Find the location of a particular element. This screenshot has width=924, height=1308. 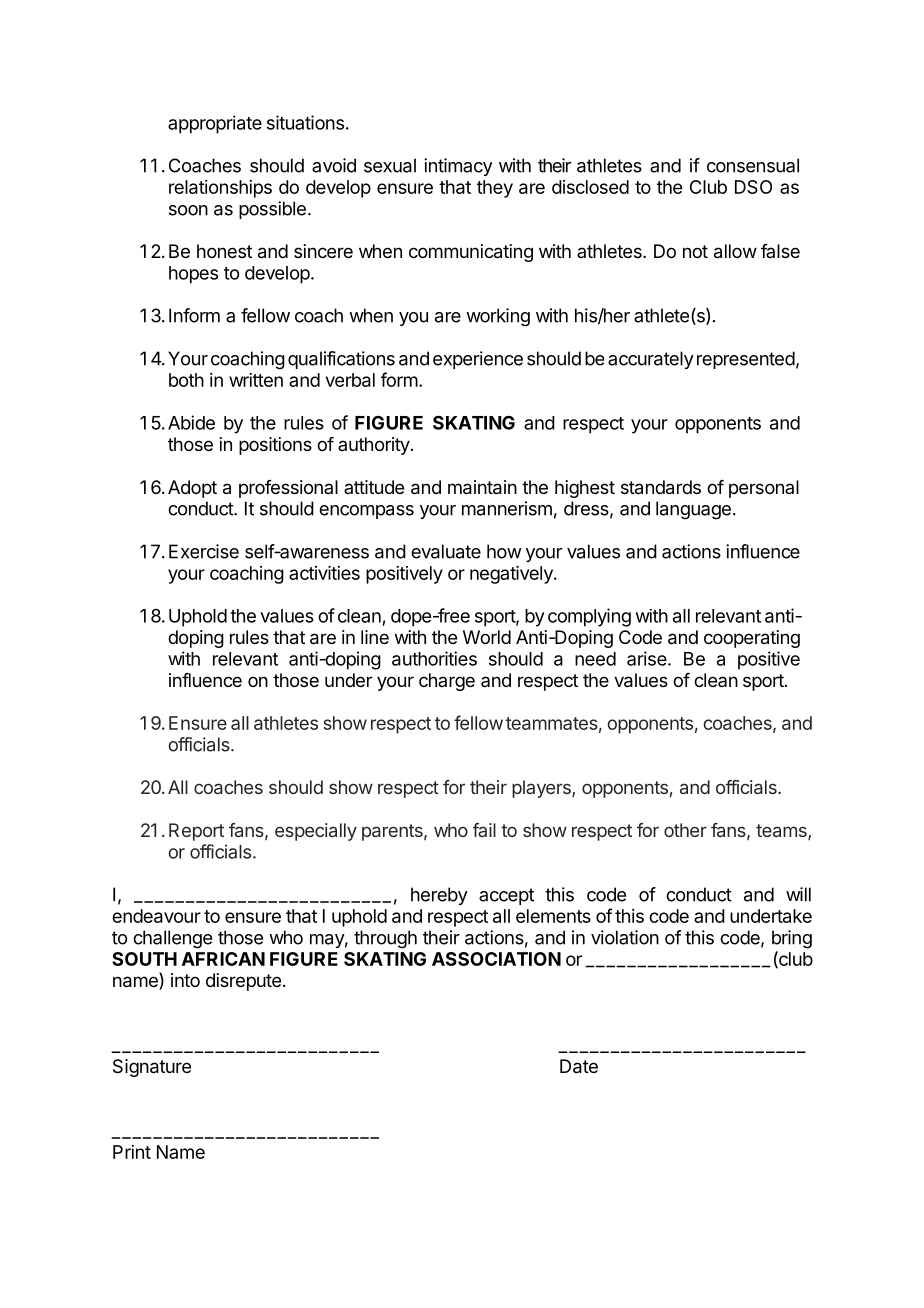

consensual is located at coordinates (753, 165).
